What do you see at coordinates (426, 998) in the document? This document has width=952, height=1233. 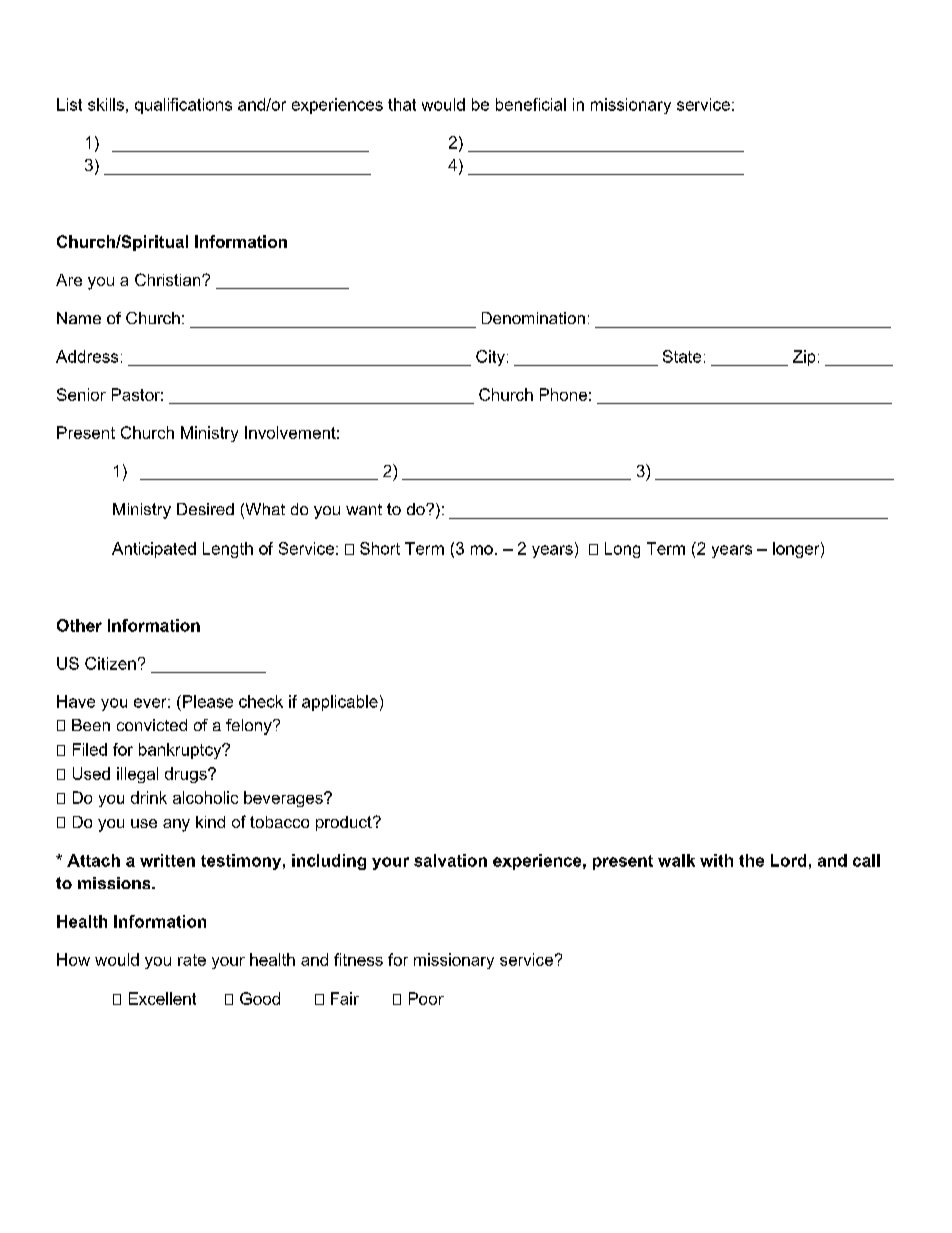 I see `Poor` at bounding box center [426, 998].
